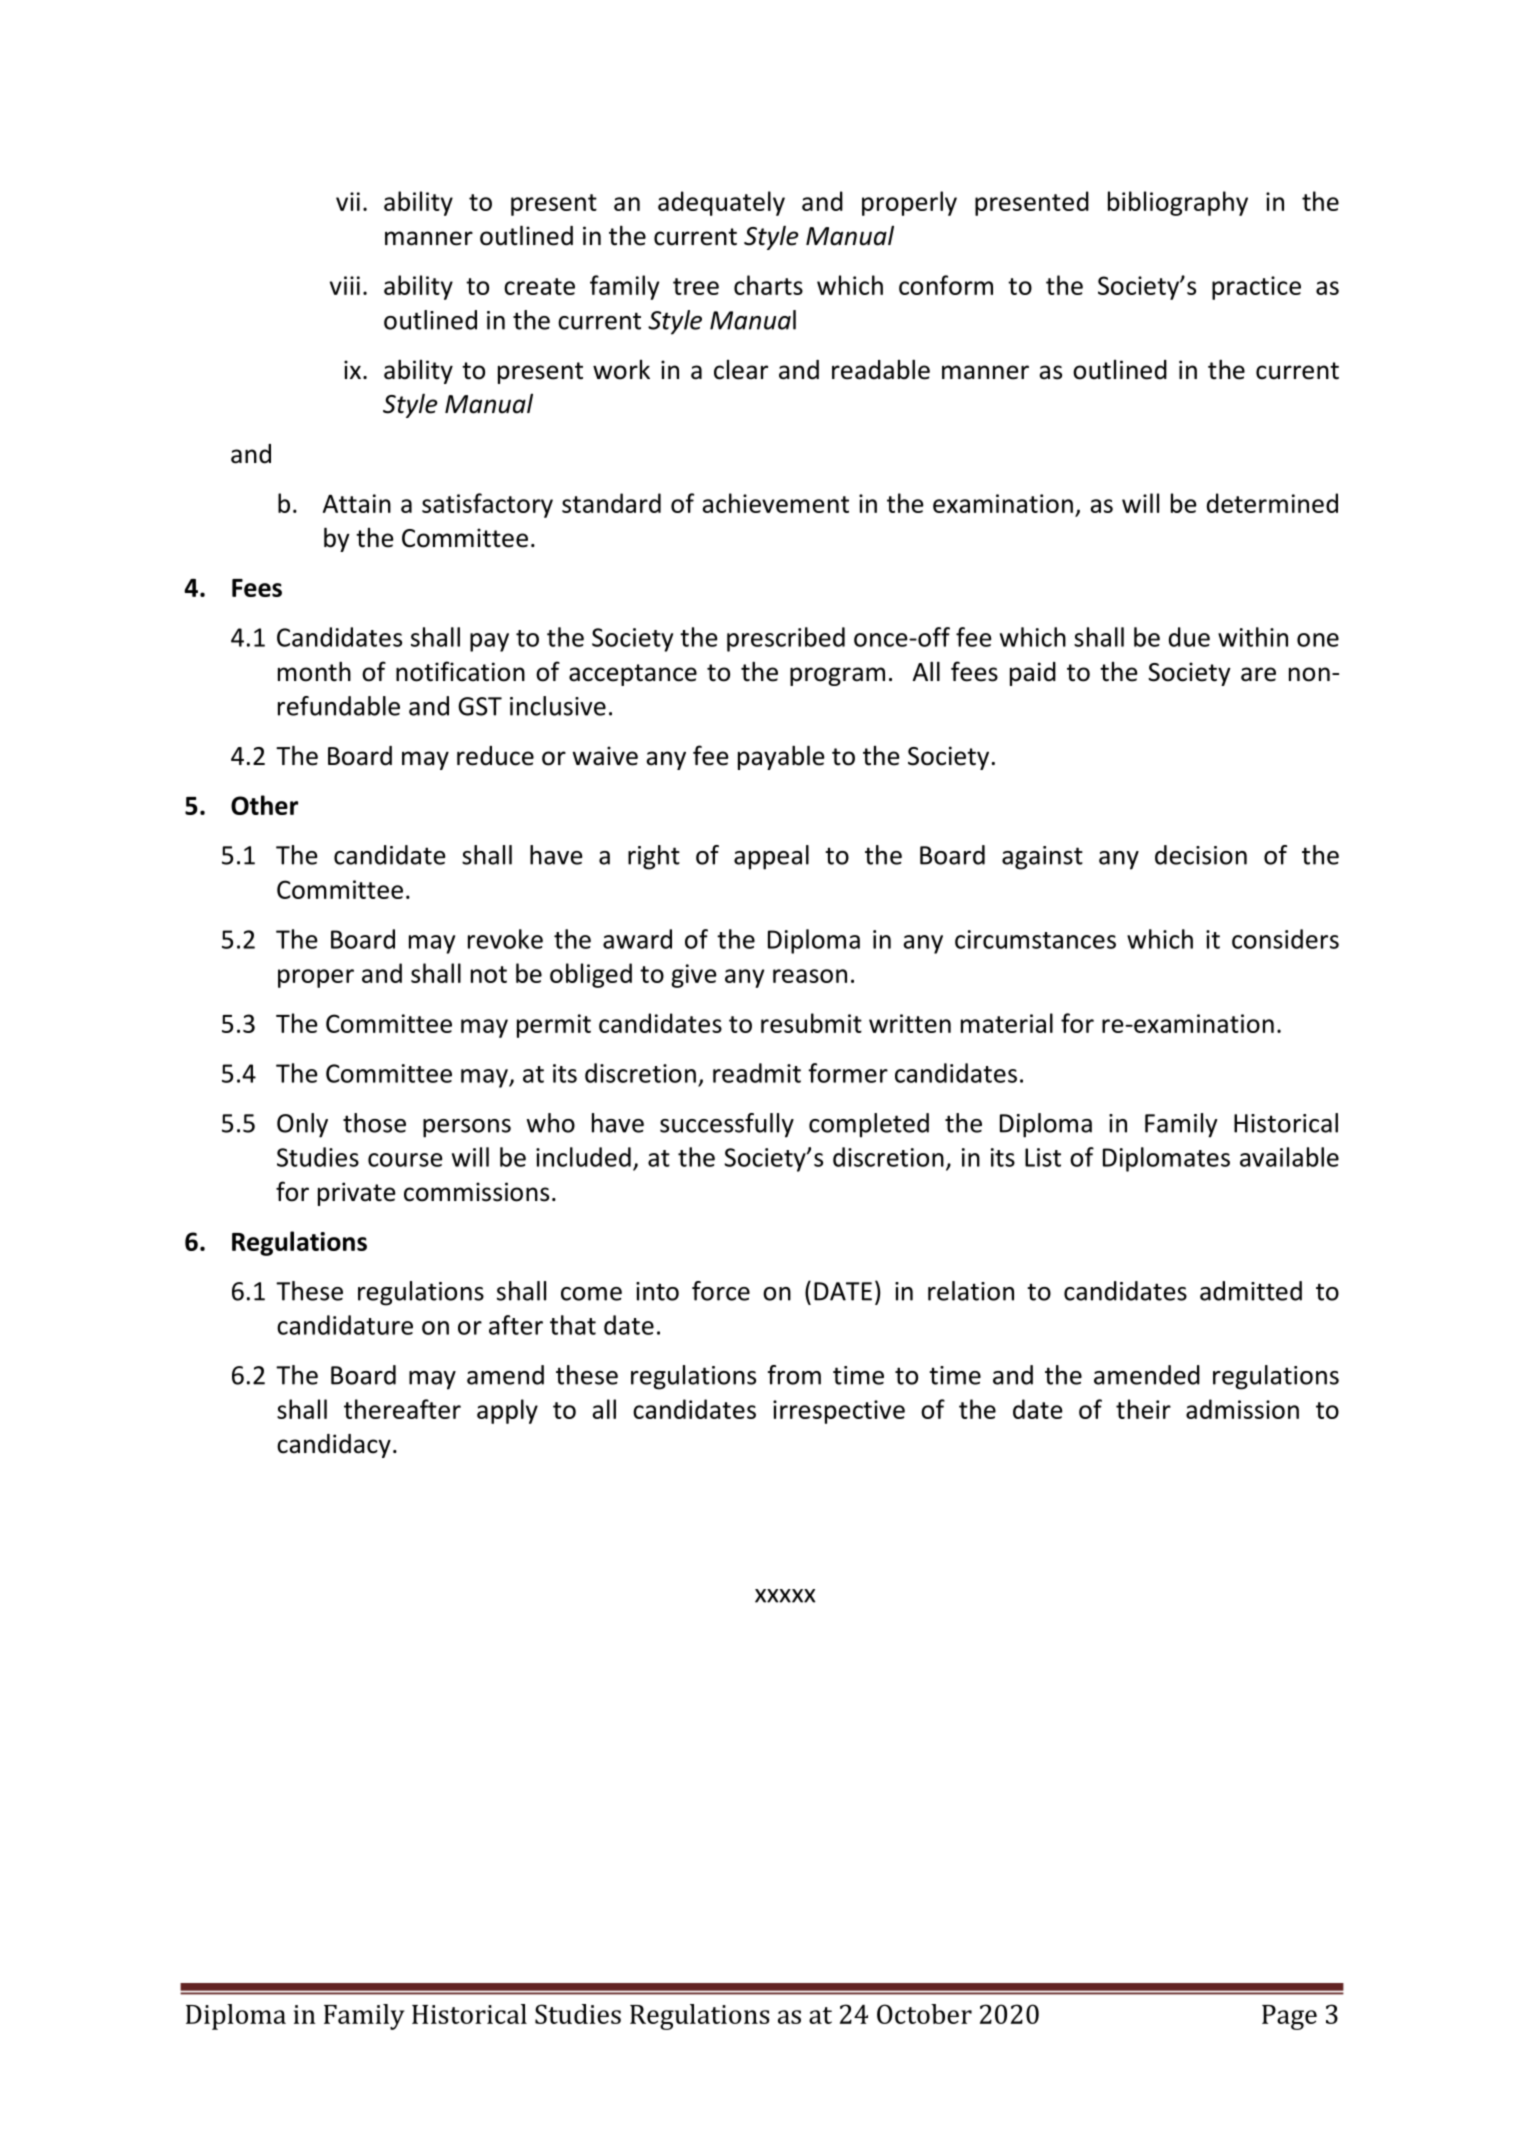 The height and width of the screenshot is (2155, 1524). What do you see at coordinates (505, 939) in the screenshot?
I see `revoke` at bounding box center [505, 939].
